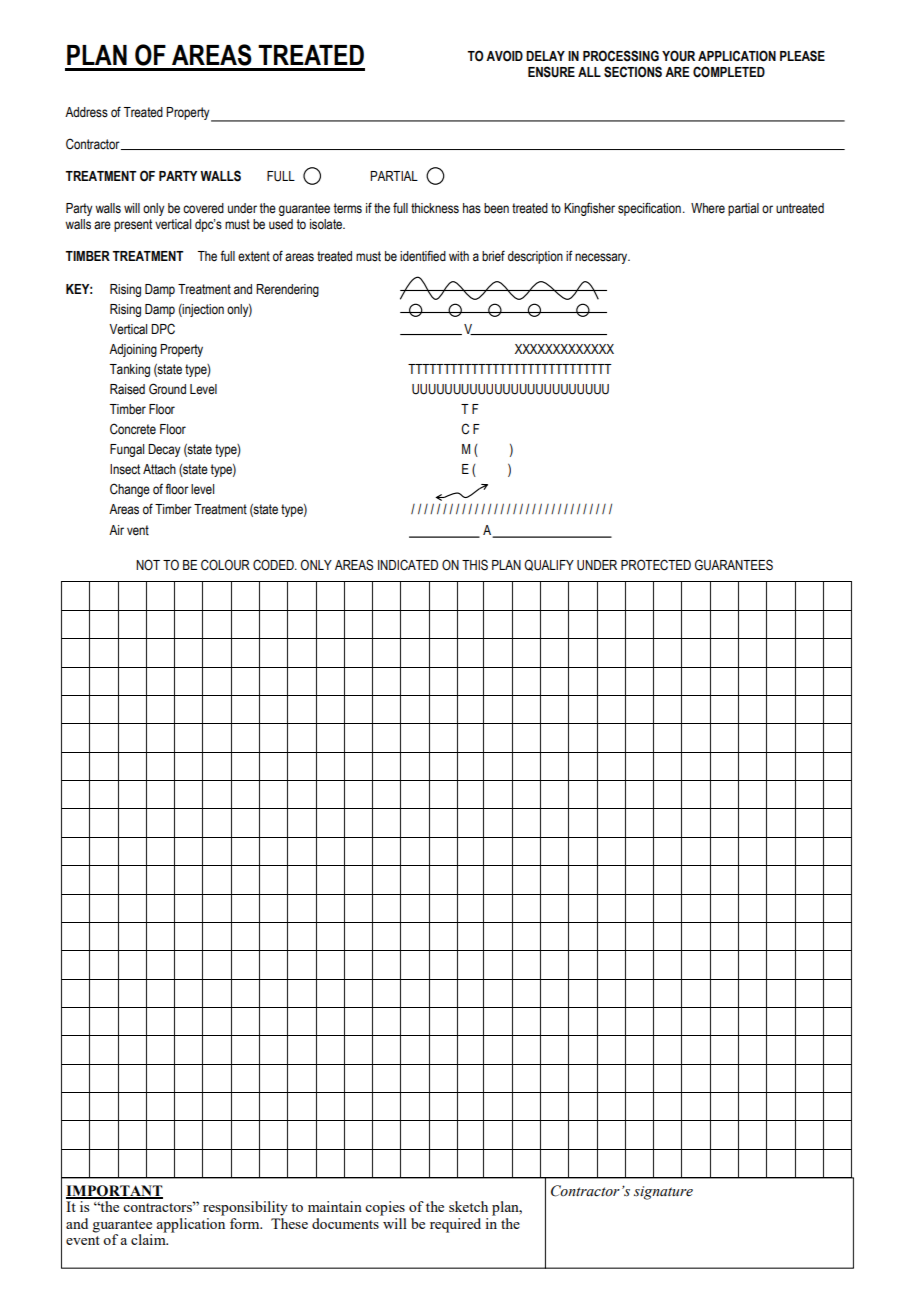  I want to click on Address, so click(86, 112).
